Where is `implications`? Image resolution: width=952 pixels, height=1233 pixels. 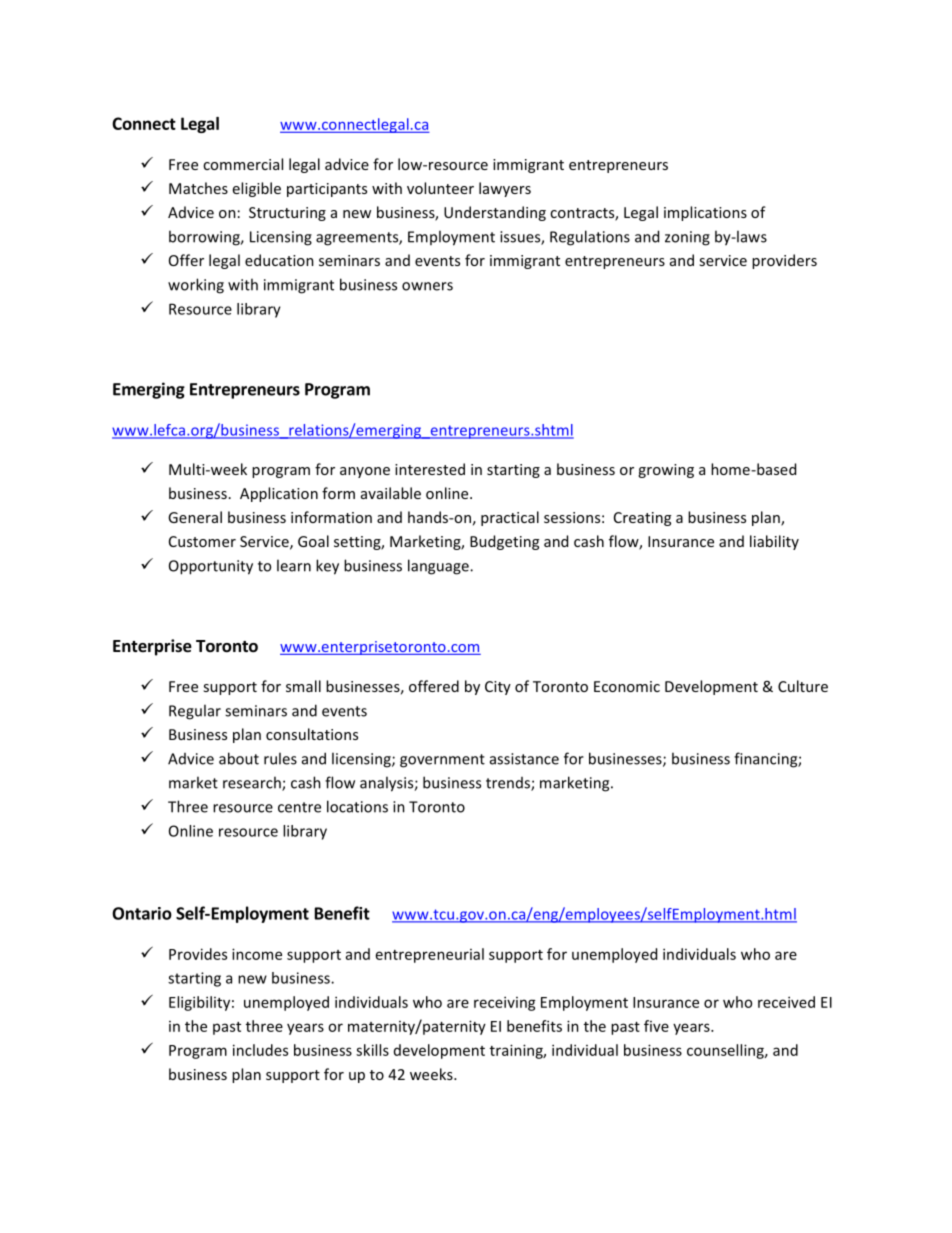
implications is located at coordinates (705, 213).
